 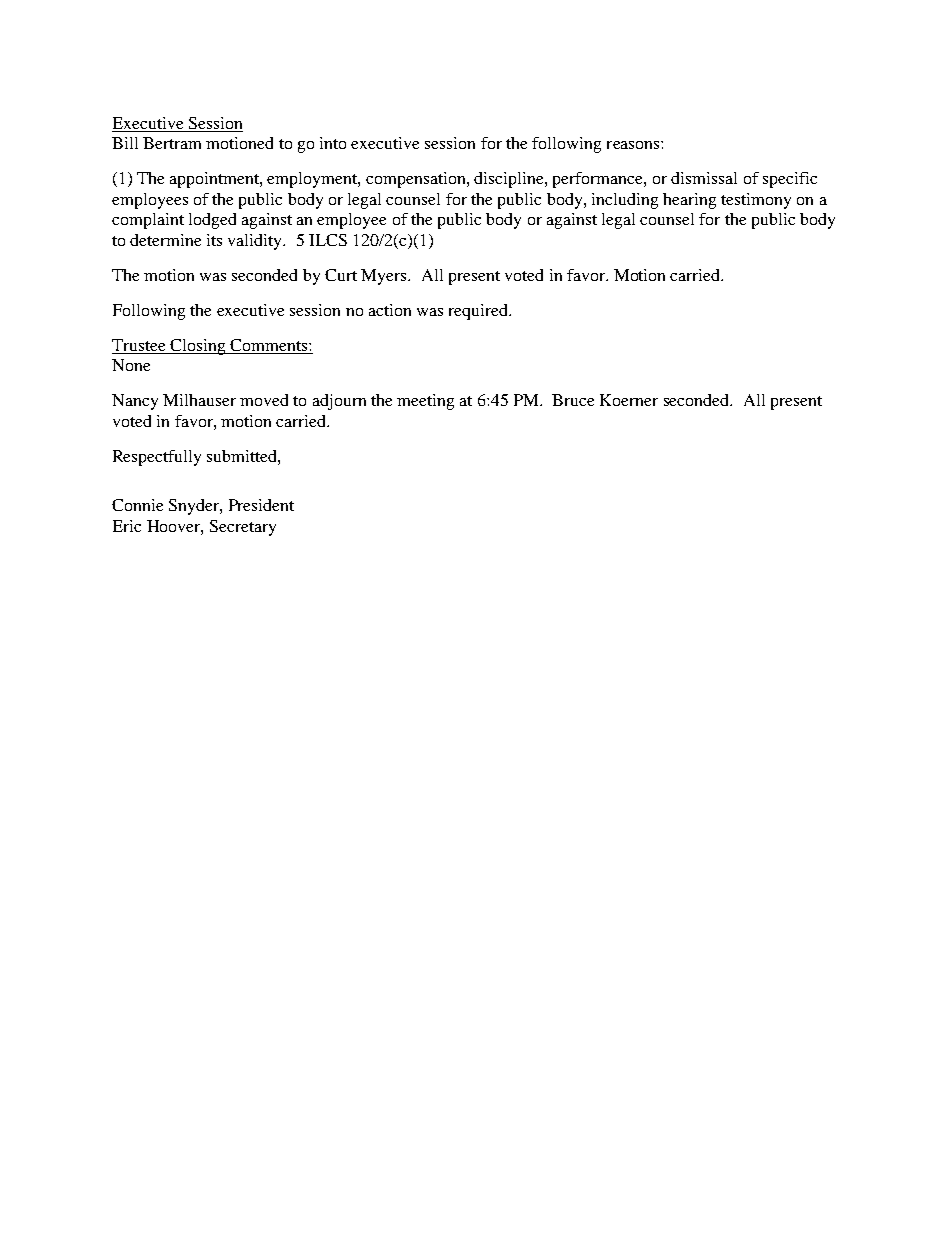 What do you see at coordinates (172, 143) in the image?
I see `Bertram` at bounding box center [172, 143].
